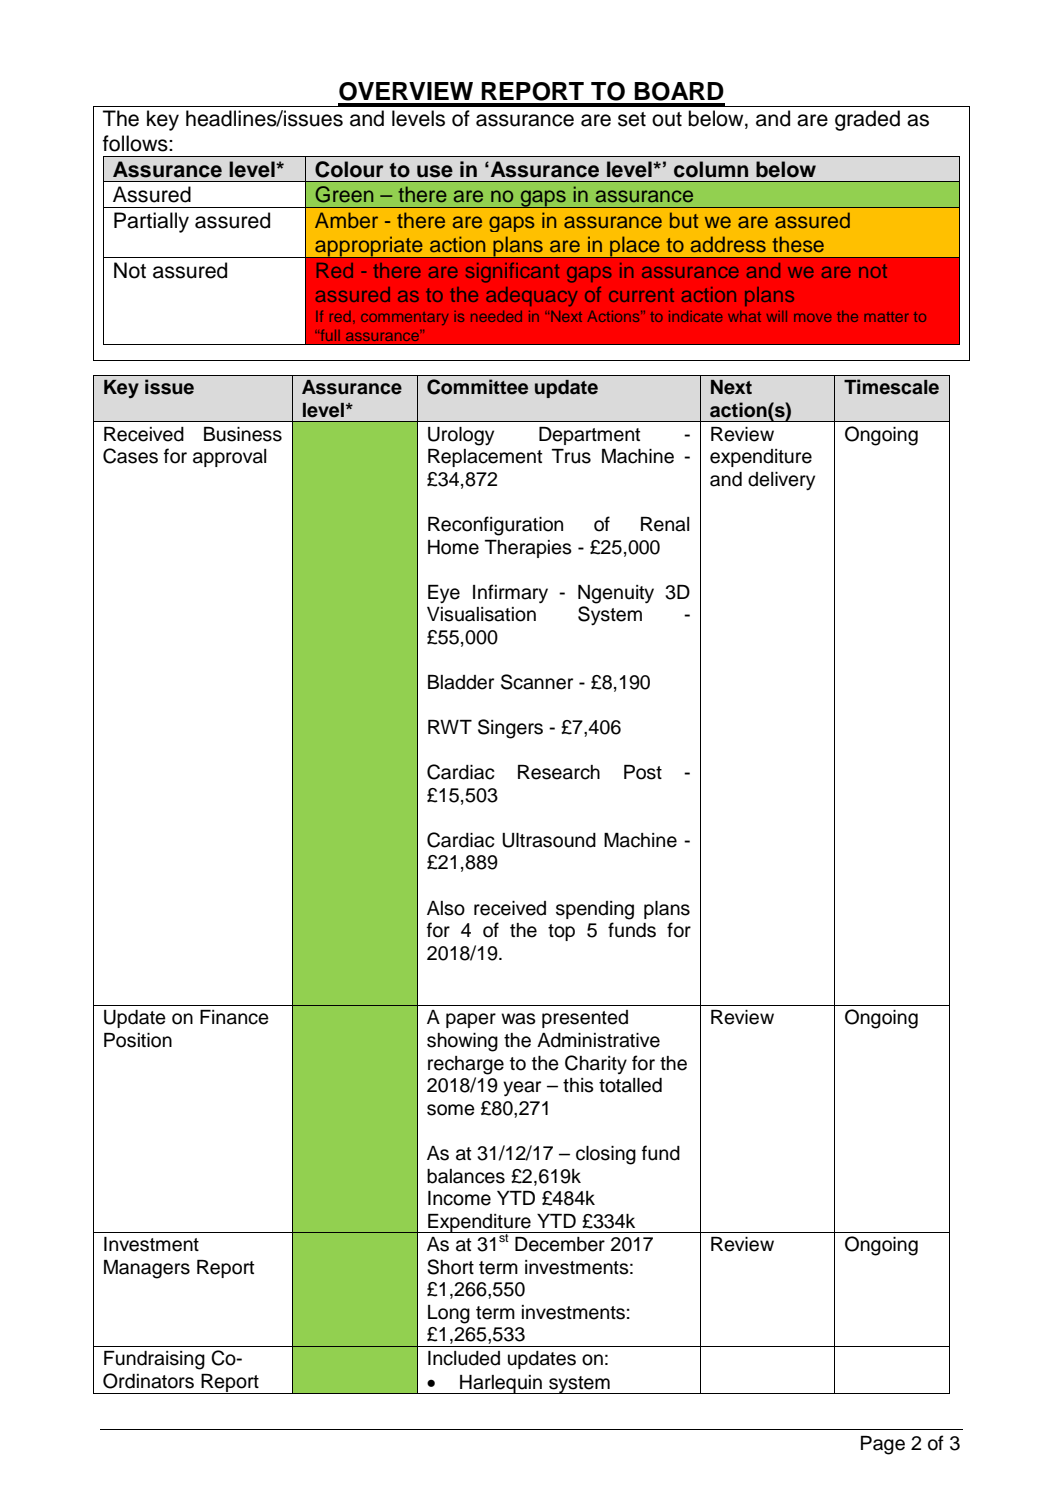 This screenshot has height=1503, width=1063. What do you see at coordinates (151, 222) in the screenshot?
I see `Partially` at bounding box center [151, 222].
